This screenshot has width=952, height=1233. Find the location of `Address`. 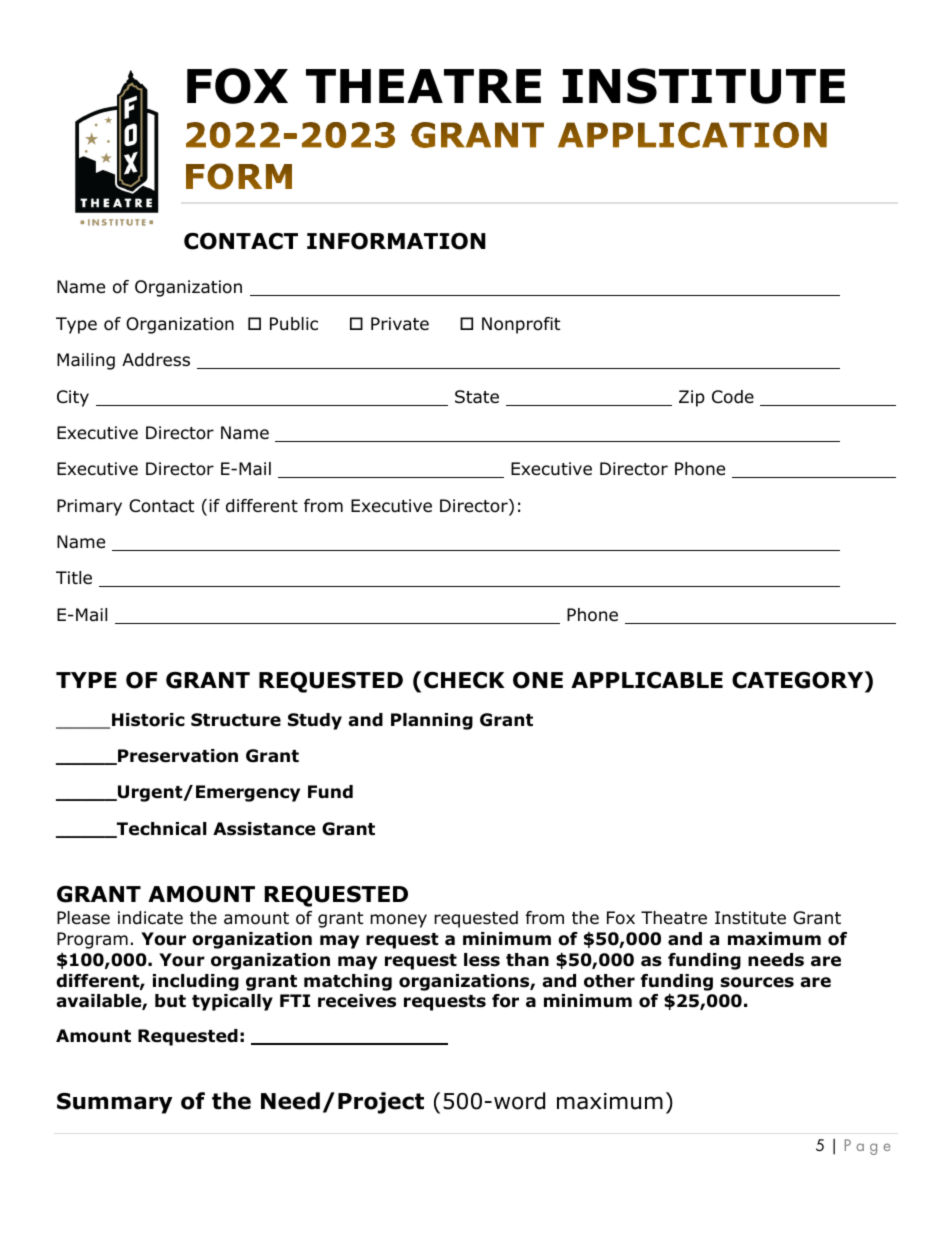

Address is located at coordinates (156, 360).
